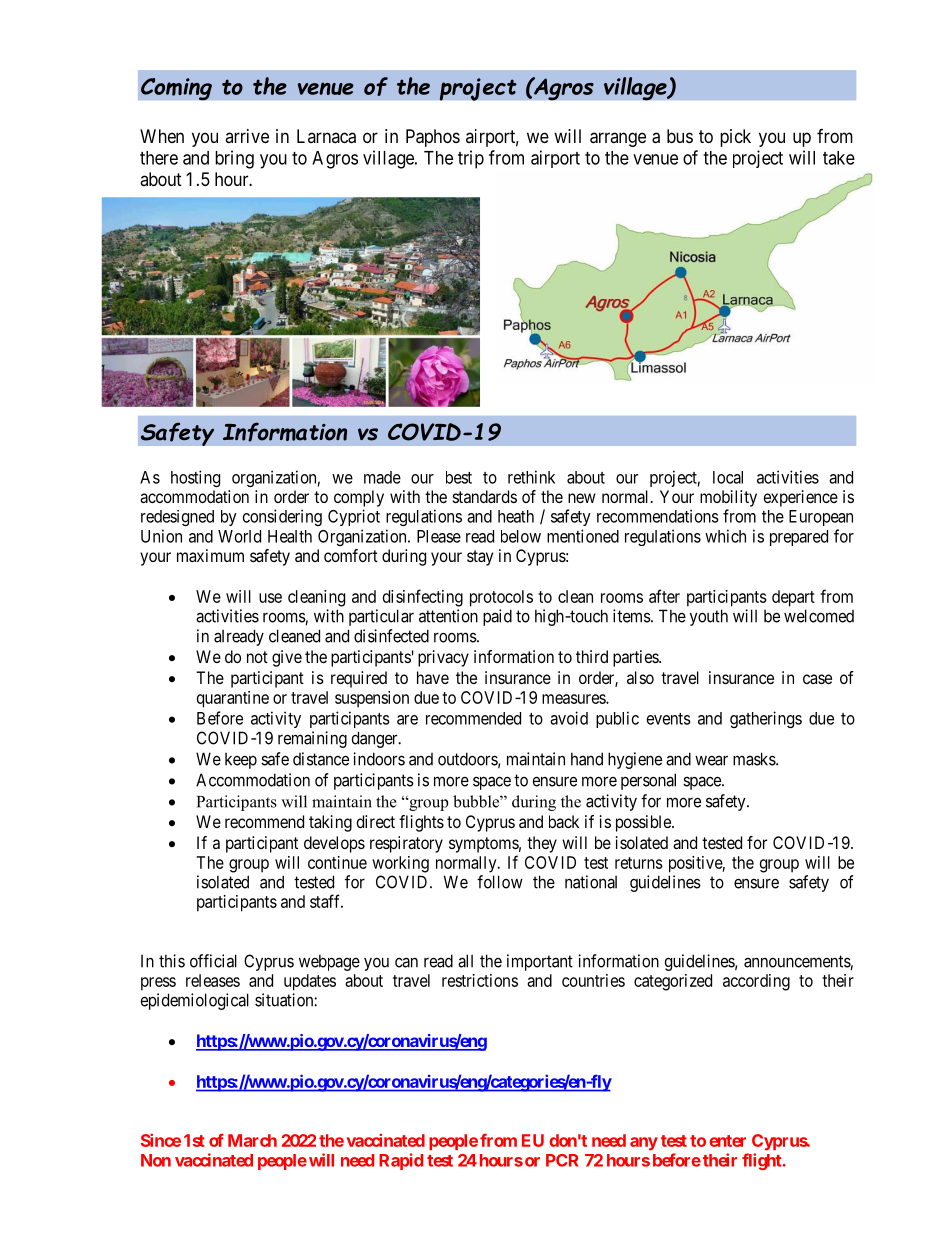 This image has height=1233, width=952. What do you see at coordinates (728, 477) in the image?
I see `local` at bounding box center [728, 477].
